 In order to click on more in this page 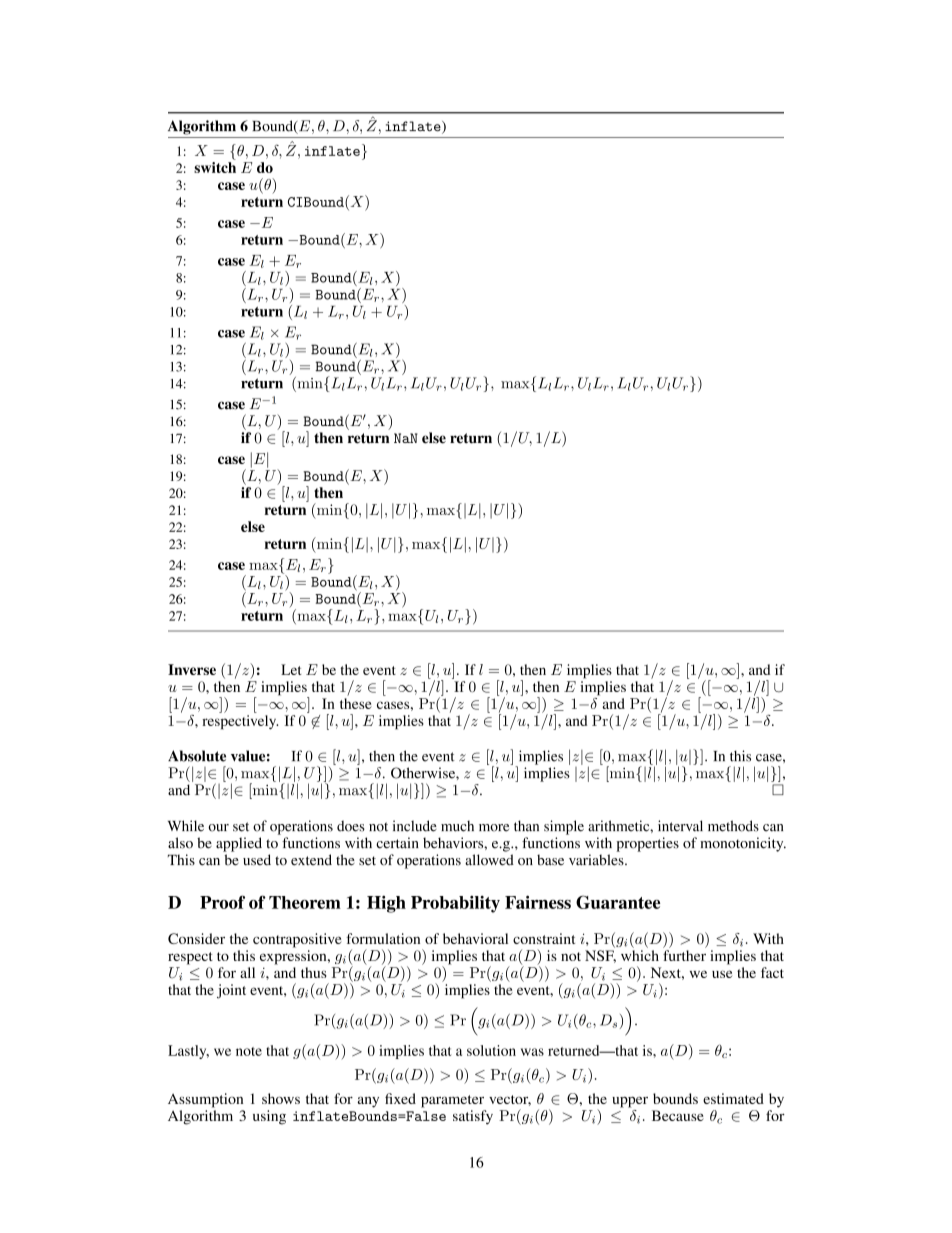, I will do `click(494, 828)`.
